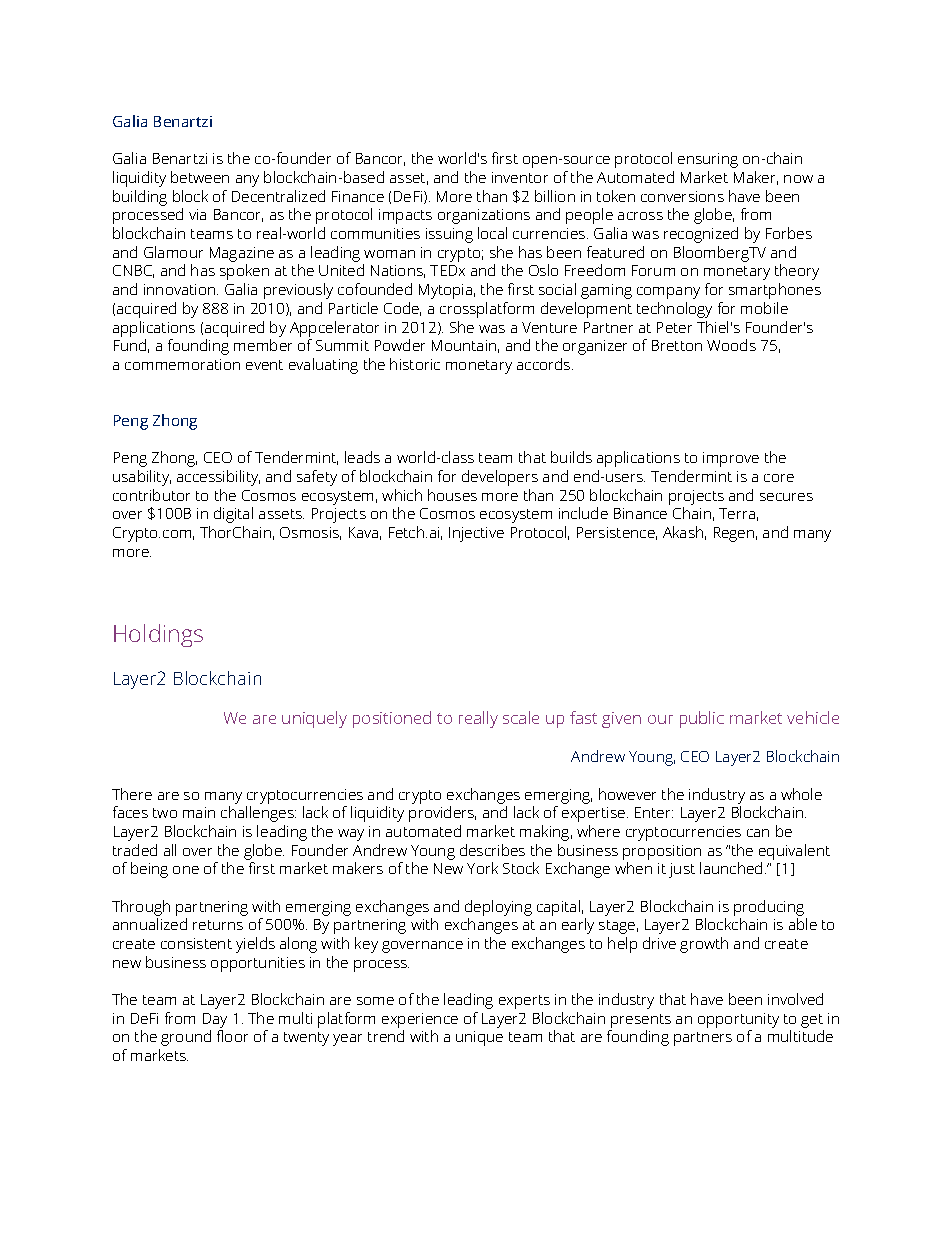 This document has height=1233, width=952. I want to click on between, so click(200, 177).
